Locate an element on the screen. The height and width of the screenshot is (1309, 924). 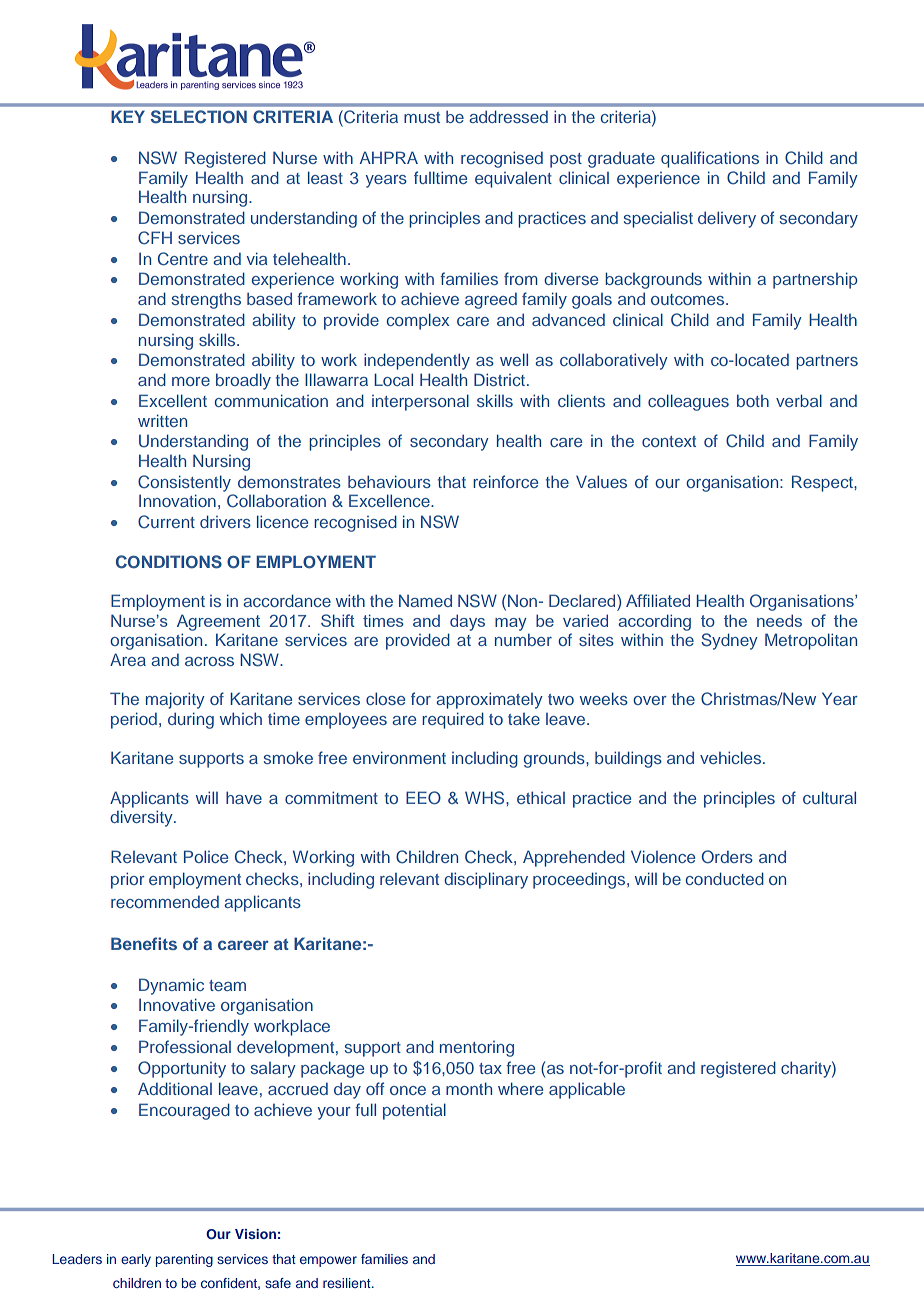
conducted is located at coordinates (725, 878).
